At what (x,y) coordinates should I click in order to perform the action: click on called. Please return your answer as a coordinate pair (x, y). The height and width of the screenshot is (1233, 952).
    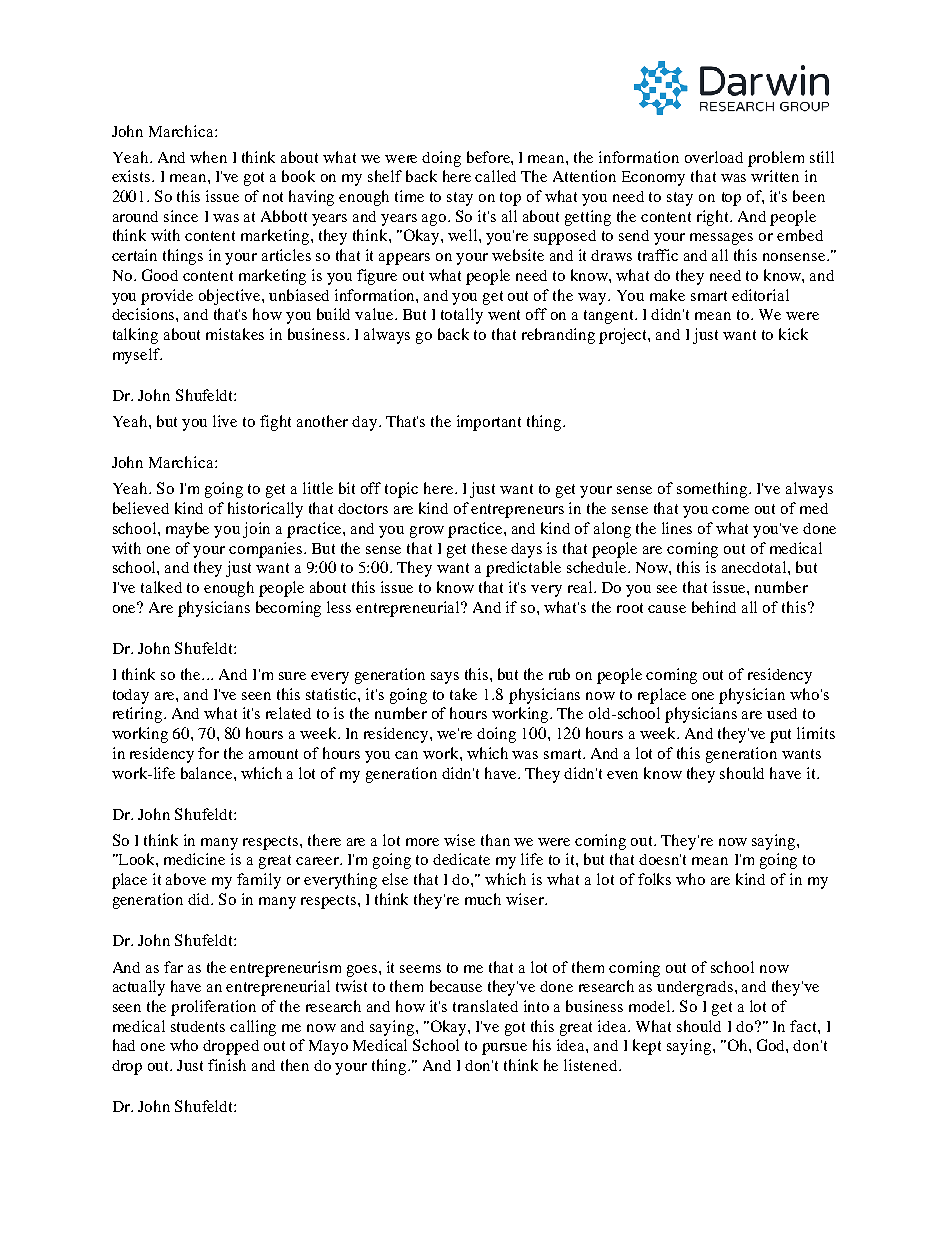
    Looking at the image, I should click on (495, 176).
